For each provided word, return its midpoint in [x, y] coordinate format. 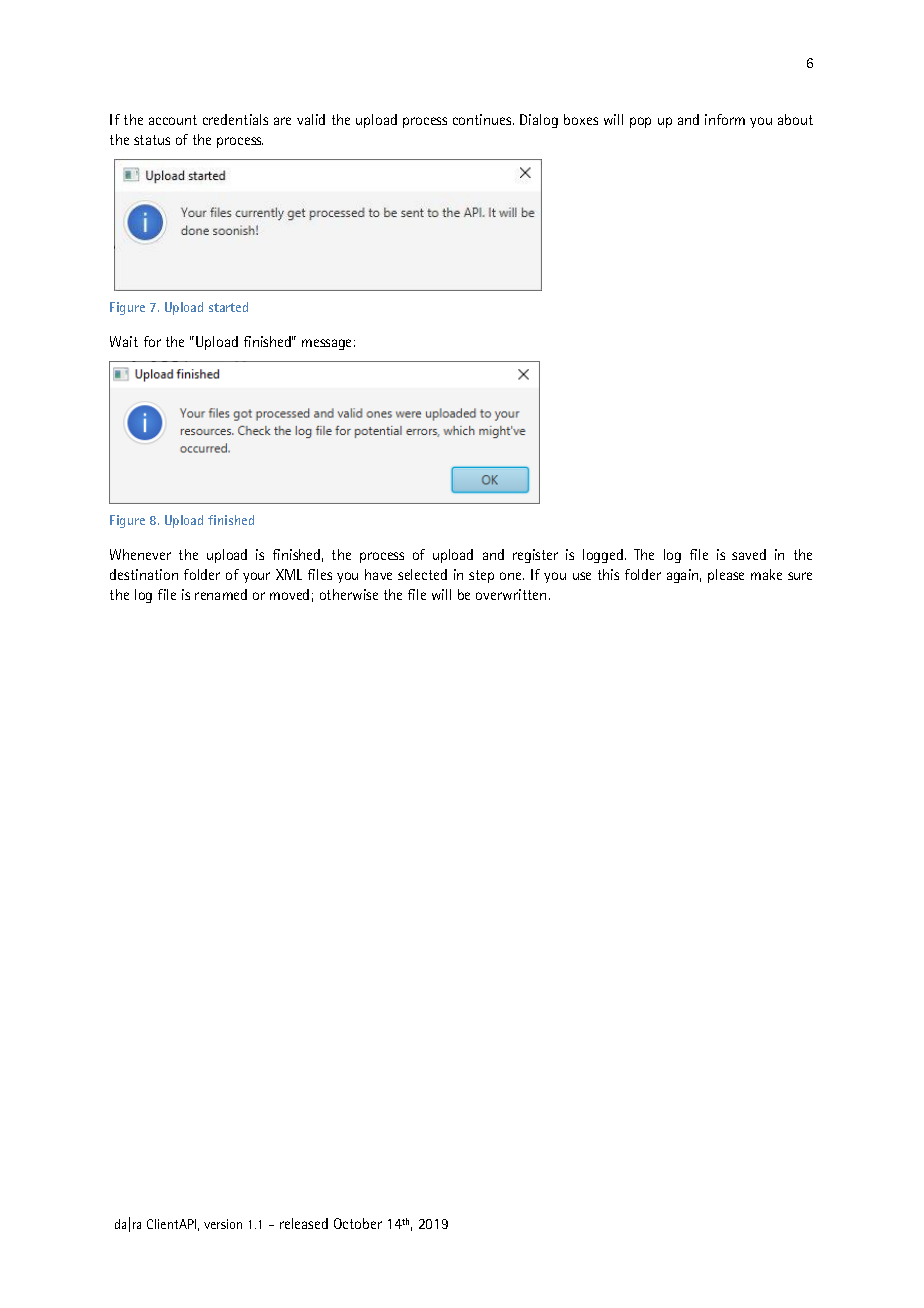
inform [725, 119]
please [726, 576]
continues [483, 119]
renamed [221, 594]
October [358, 1223]
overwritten [511, 594]
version [223, 1224]
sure [800, 576]
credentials [235, 119]
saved [749, 554]
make [766, 574]
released [304, 1223]
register [535, 556]
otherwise [349, 594]
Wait [124, 341]
